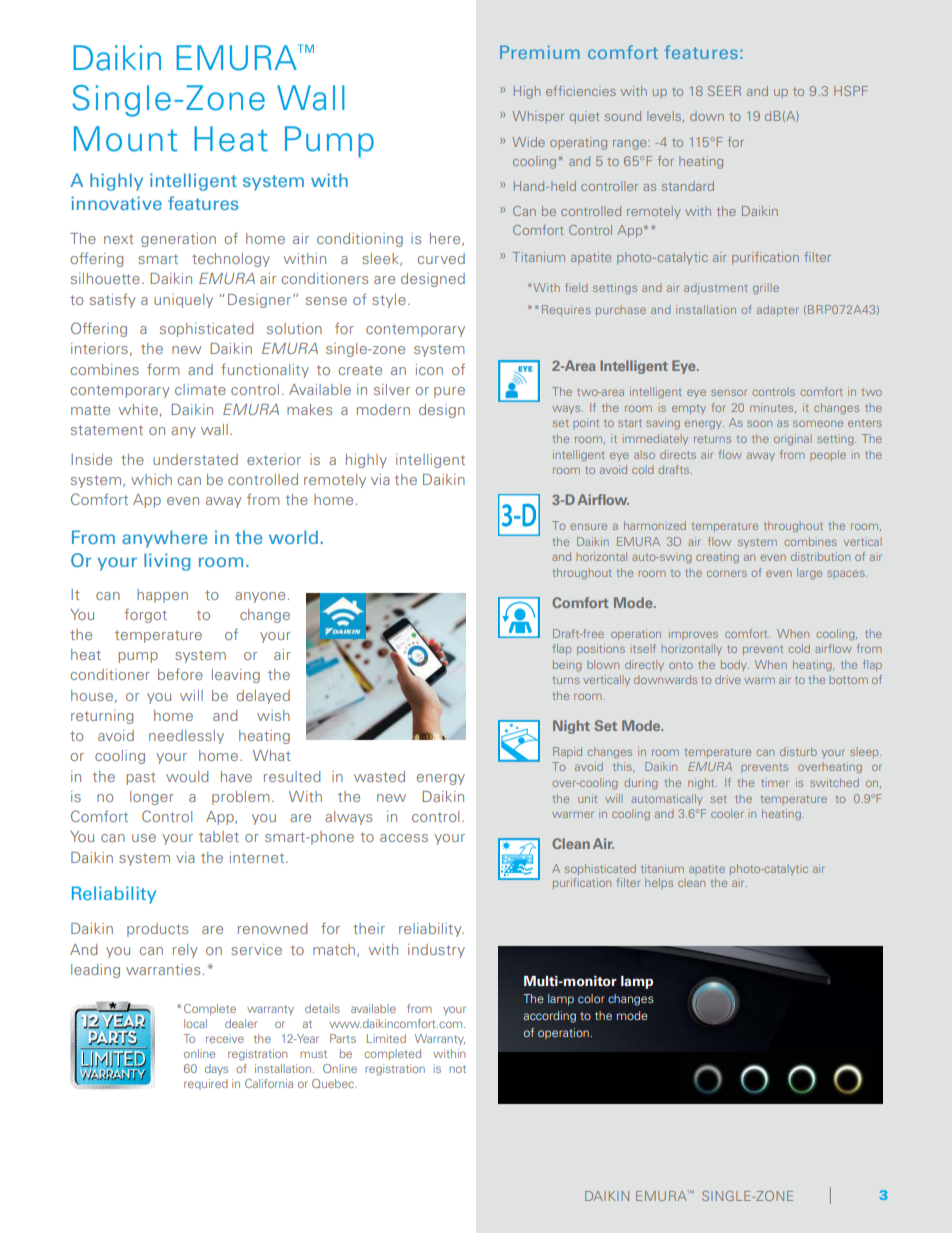 Image resolution: width=952 pixels, height=1233 pixels. Describe the element at coordinates (216, 1069) in the document. I see `days` at that location.
